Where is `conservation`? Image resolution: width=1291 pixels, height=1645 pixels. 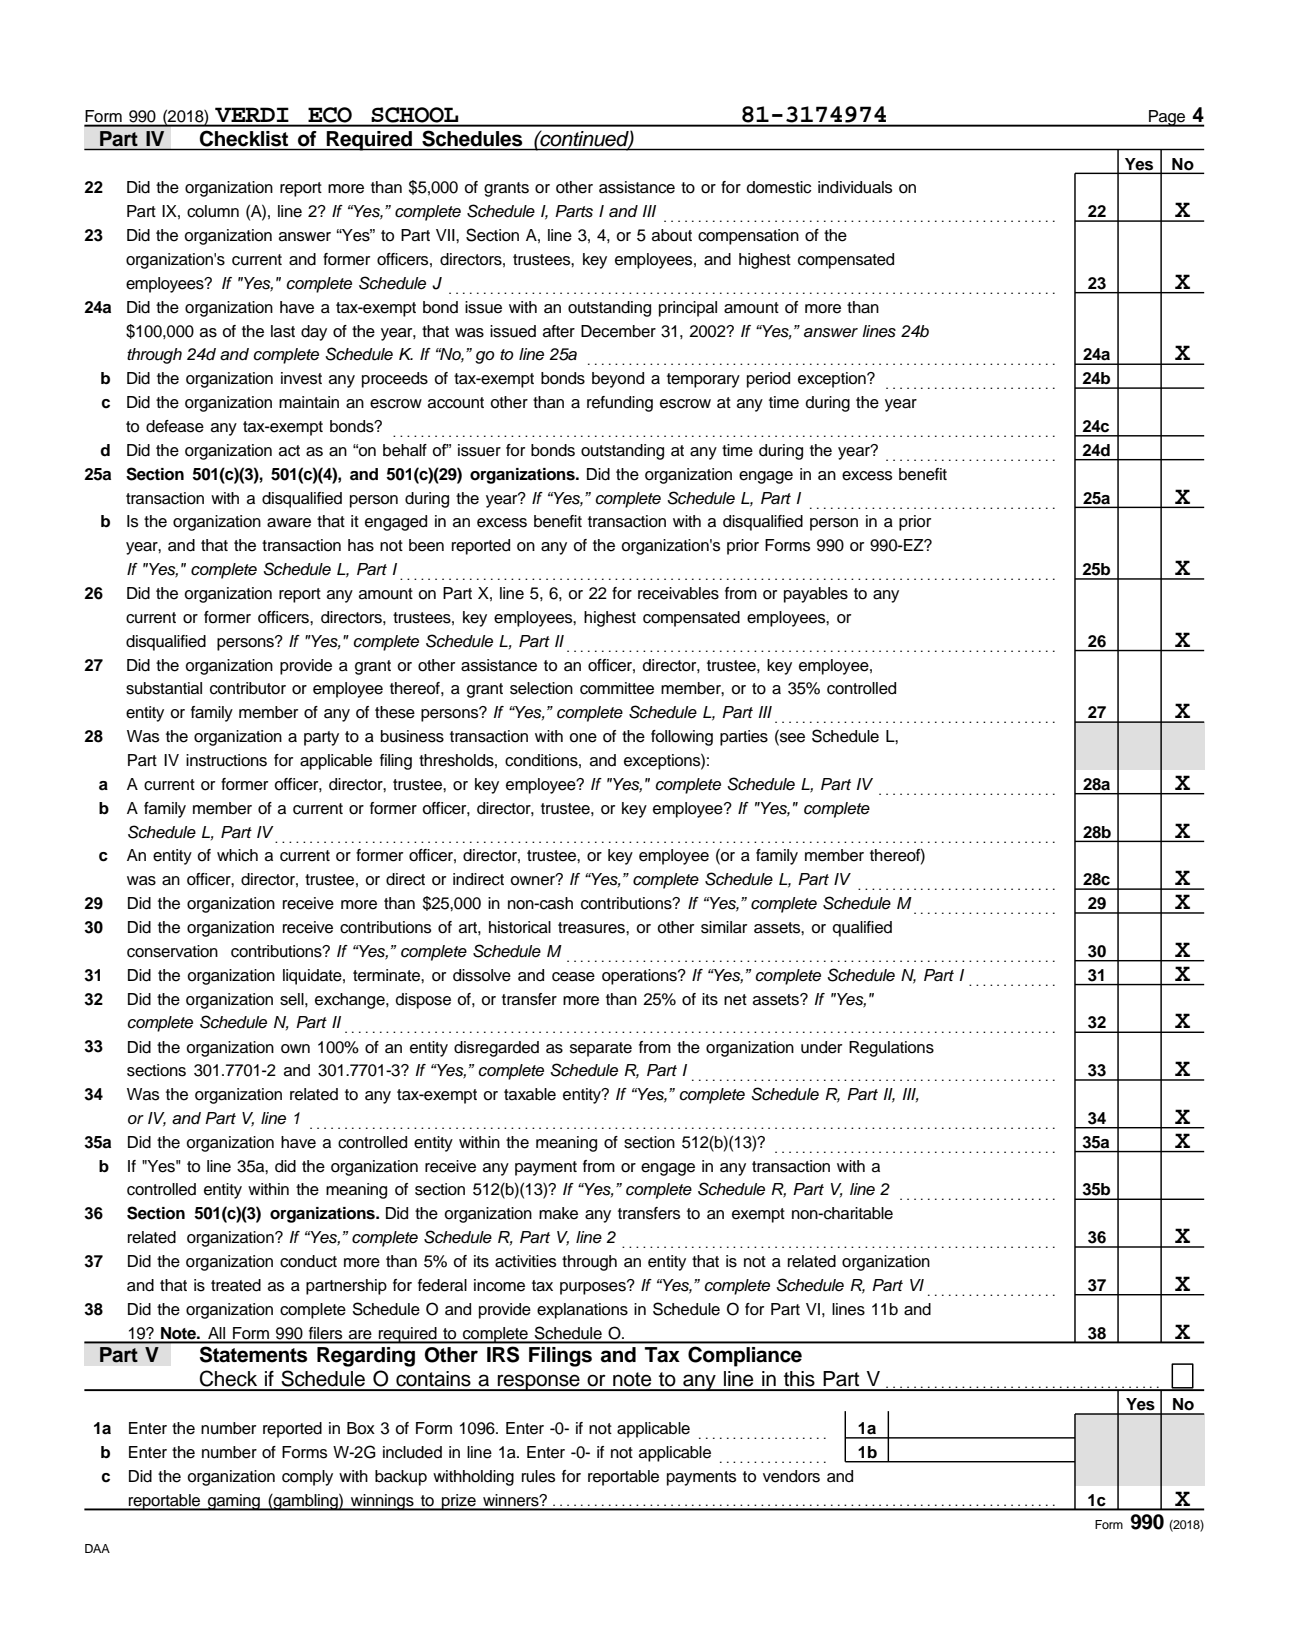 conservation is located at coordinates (172, 951).
